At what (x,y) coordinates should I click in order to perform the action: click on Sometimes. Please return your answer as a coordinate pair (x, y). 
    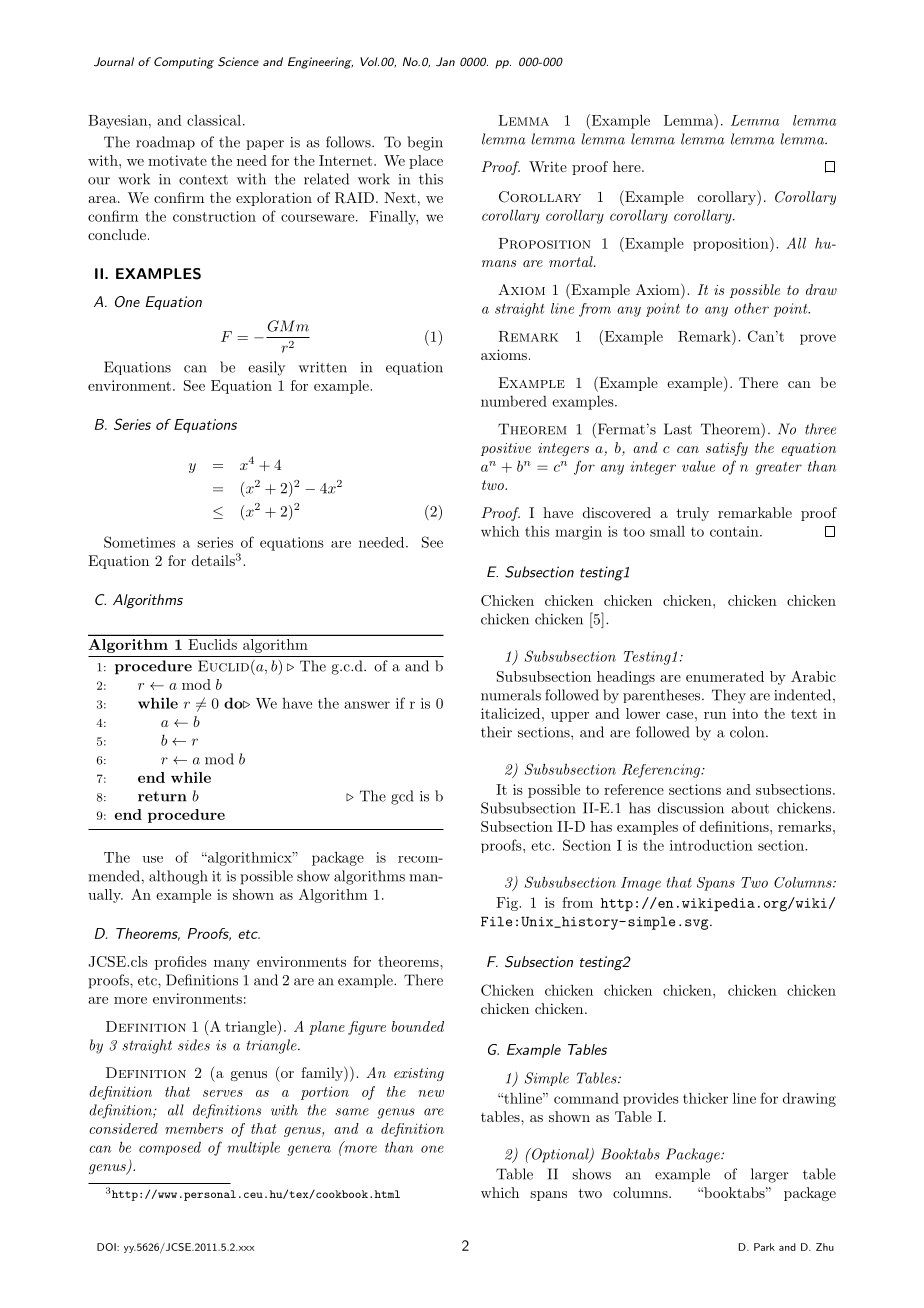
    Looking at the image, I should click on (139, 542).
